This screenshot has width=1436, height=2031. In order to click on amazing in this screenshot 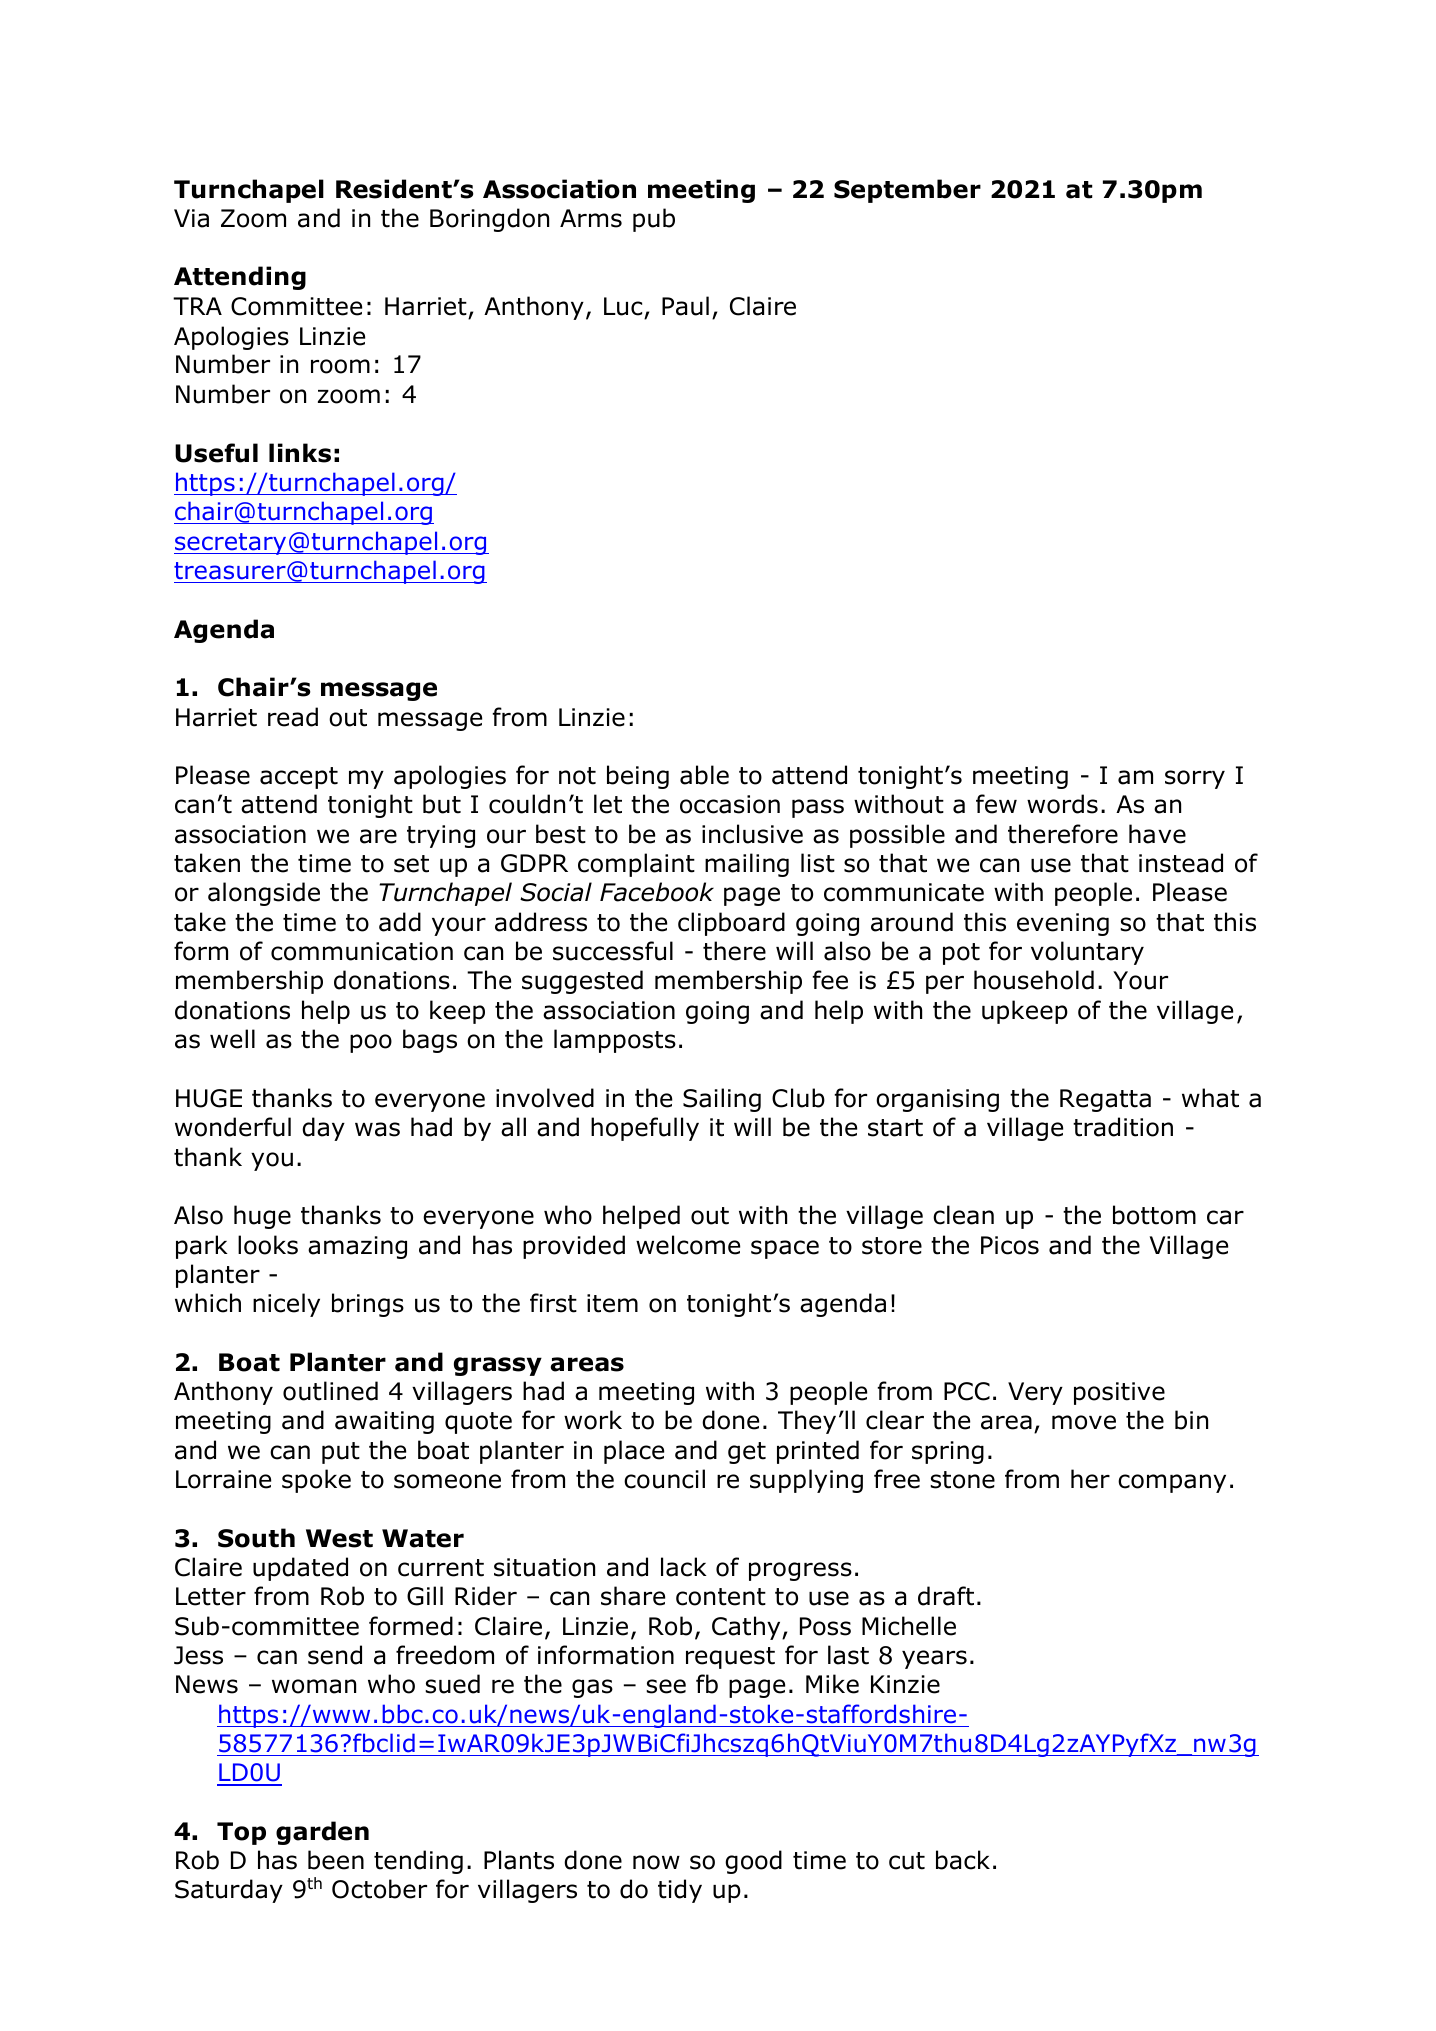, I will do `click(357, 1247)`.
